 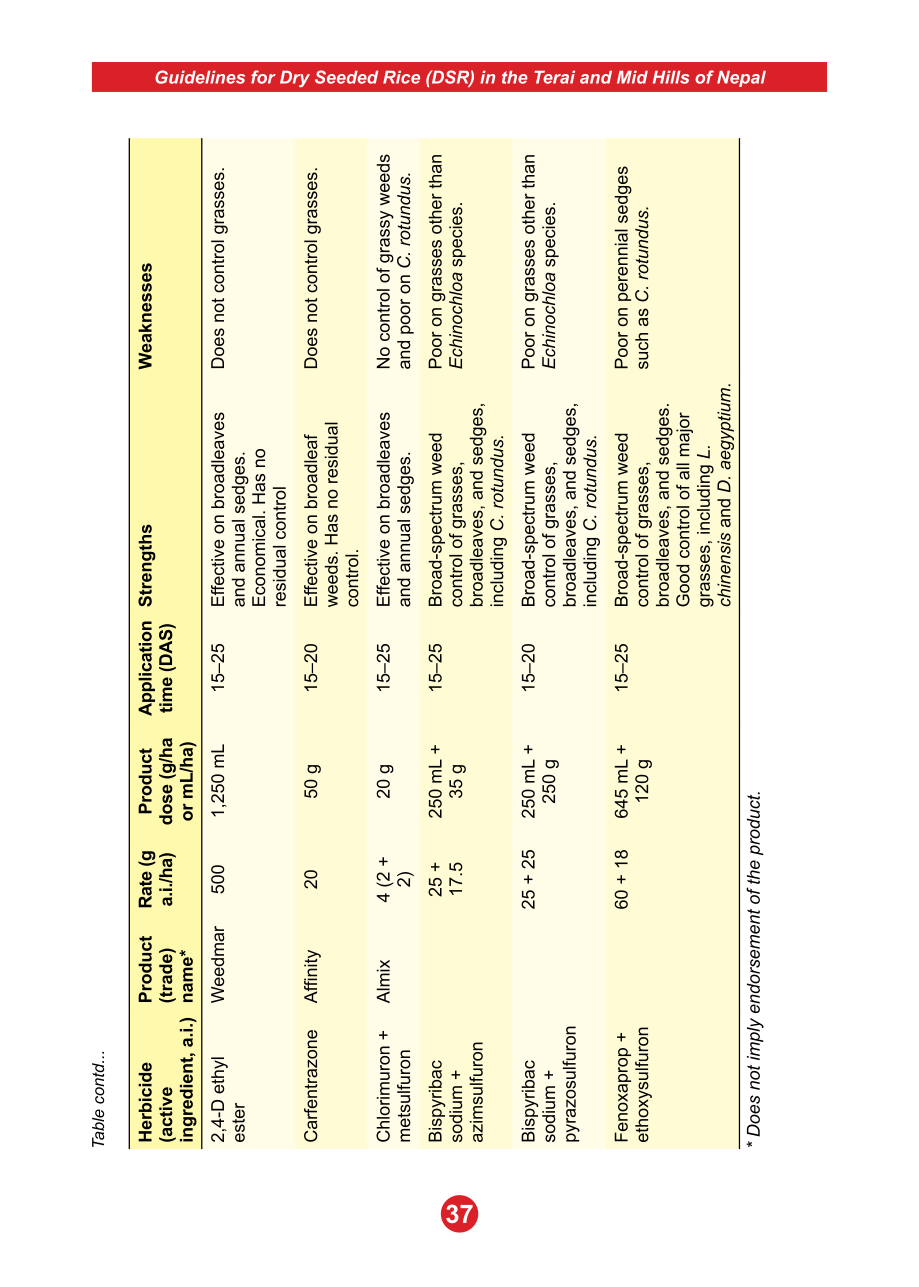 I want to click on Seeded, so click(x=346, y=77).
